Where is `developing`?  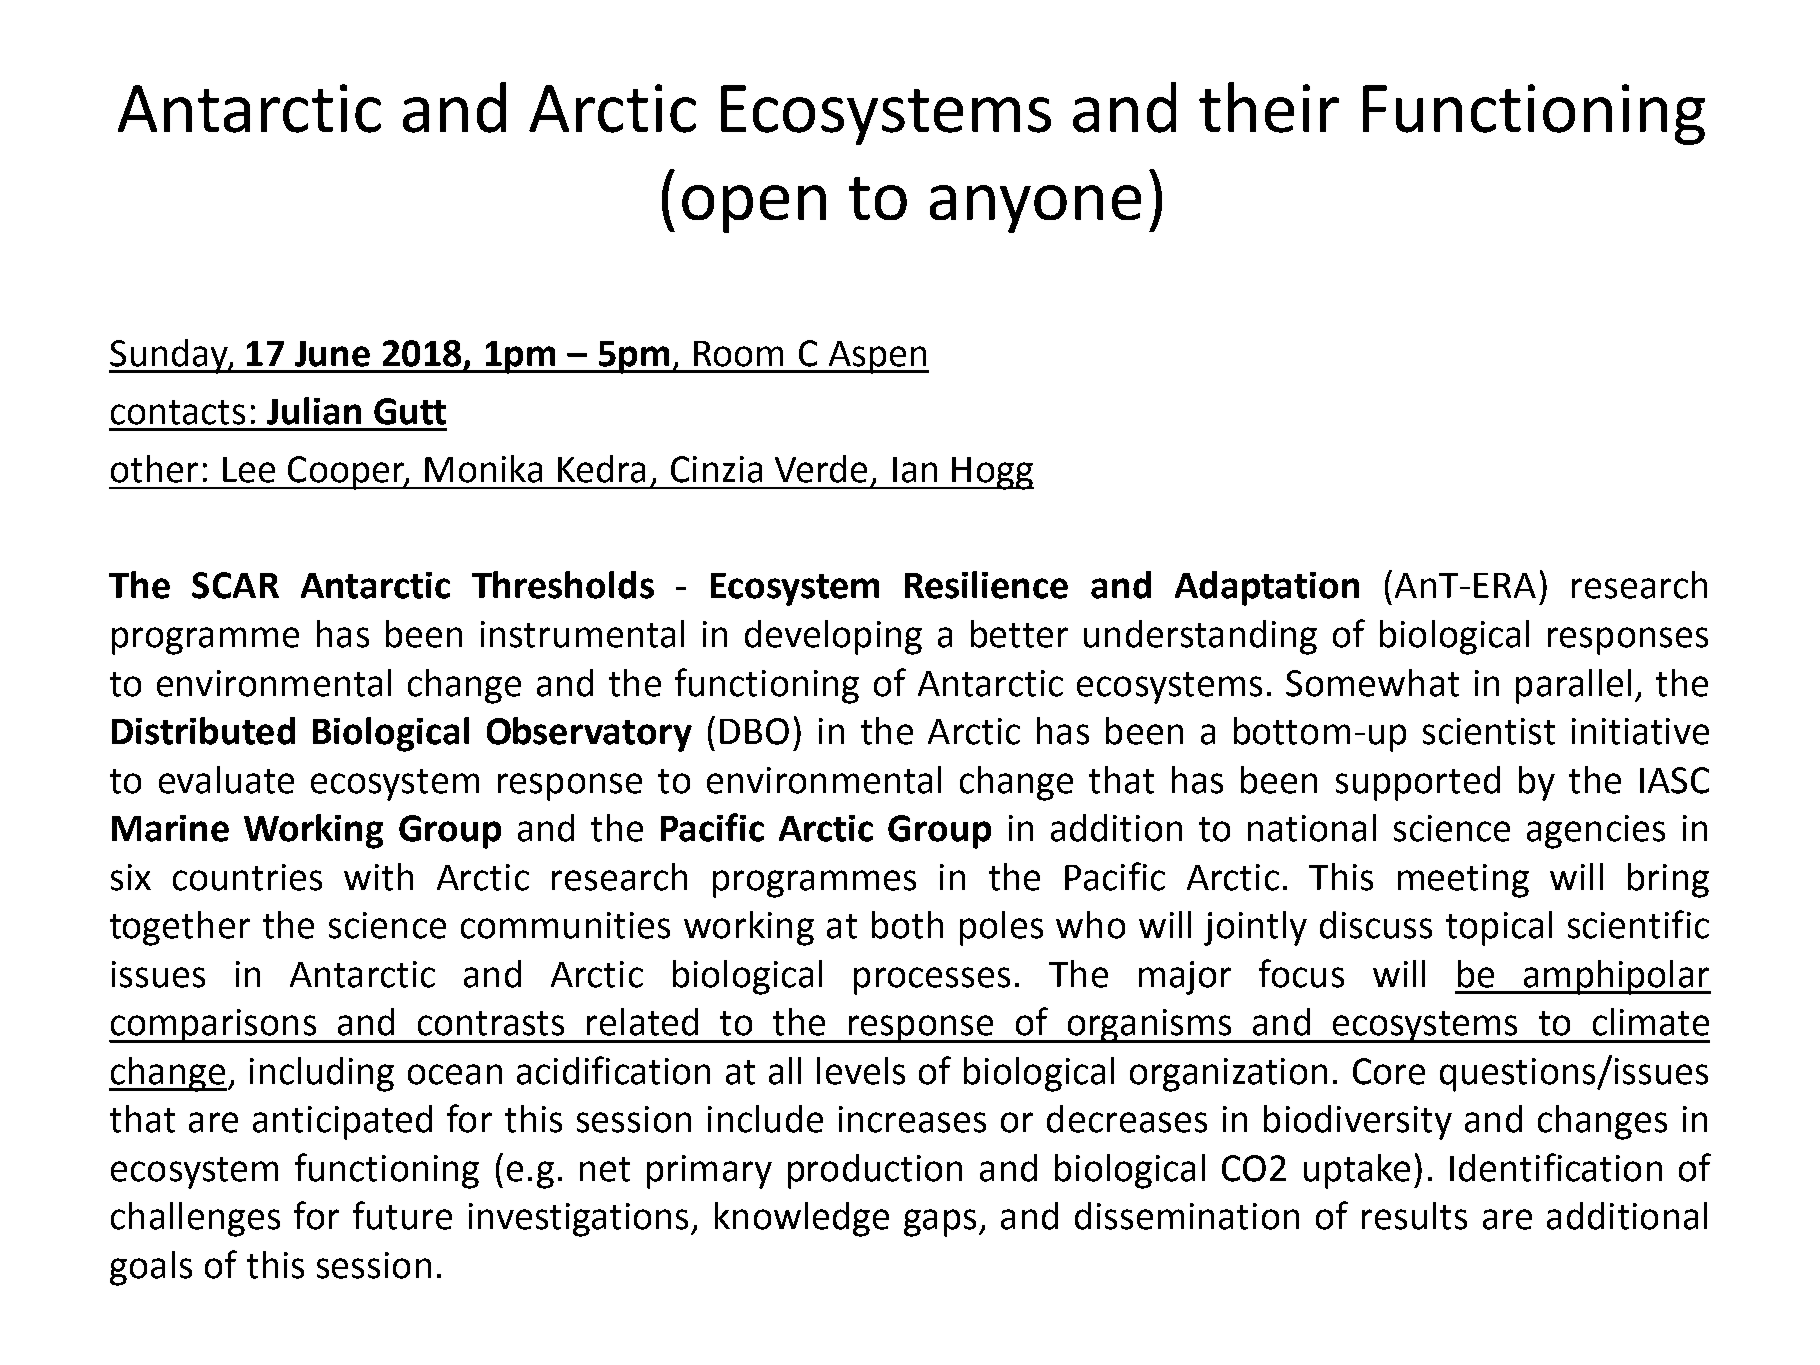
developing is located at coordinates (833, 637).
